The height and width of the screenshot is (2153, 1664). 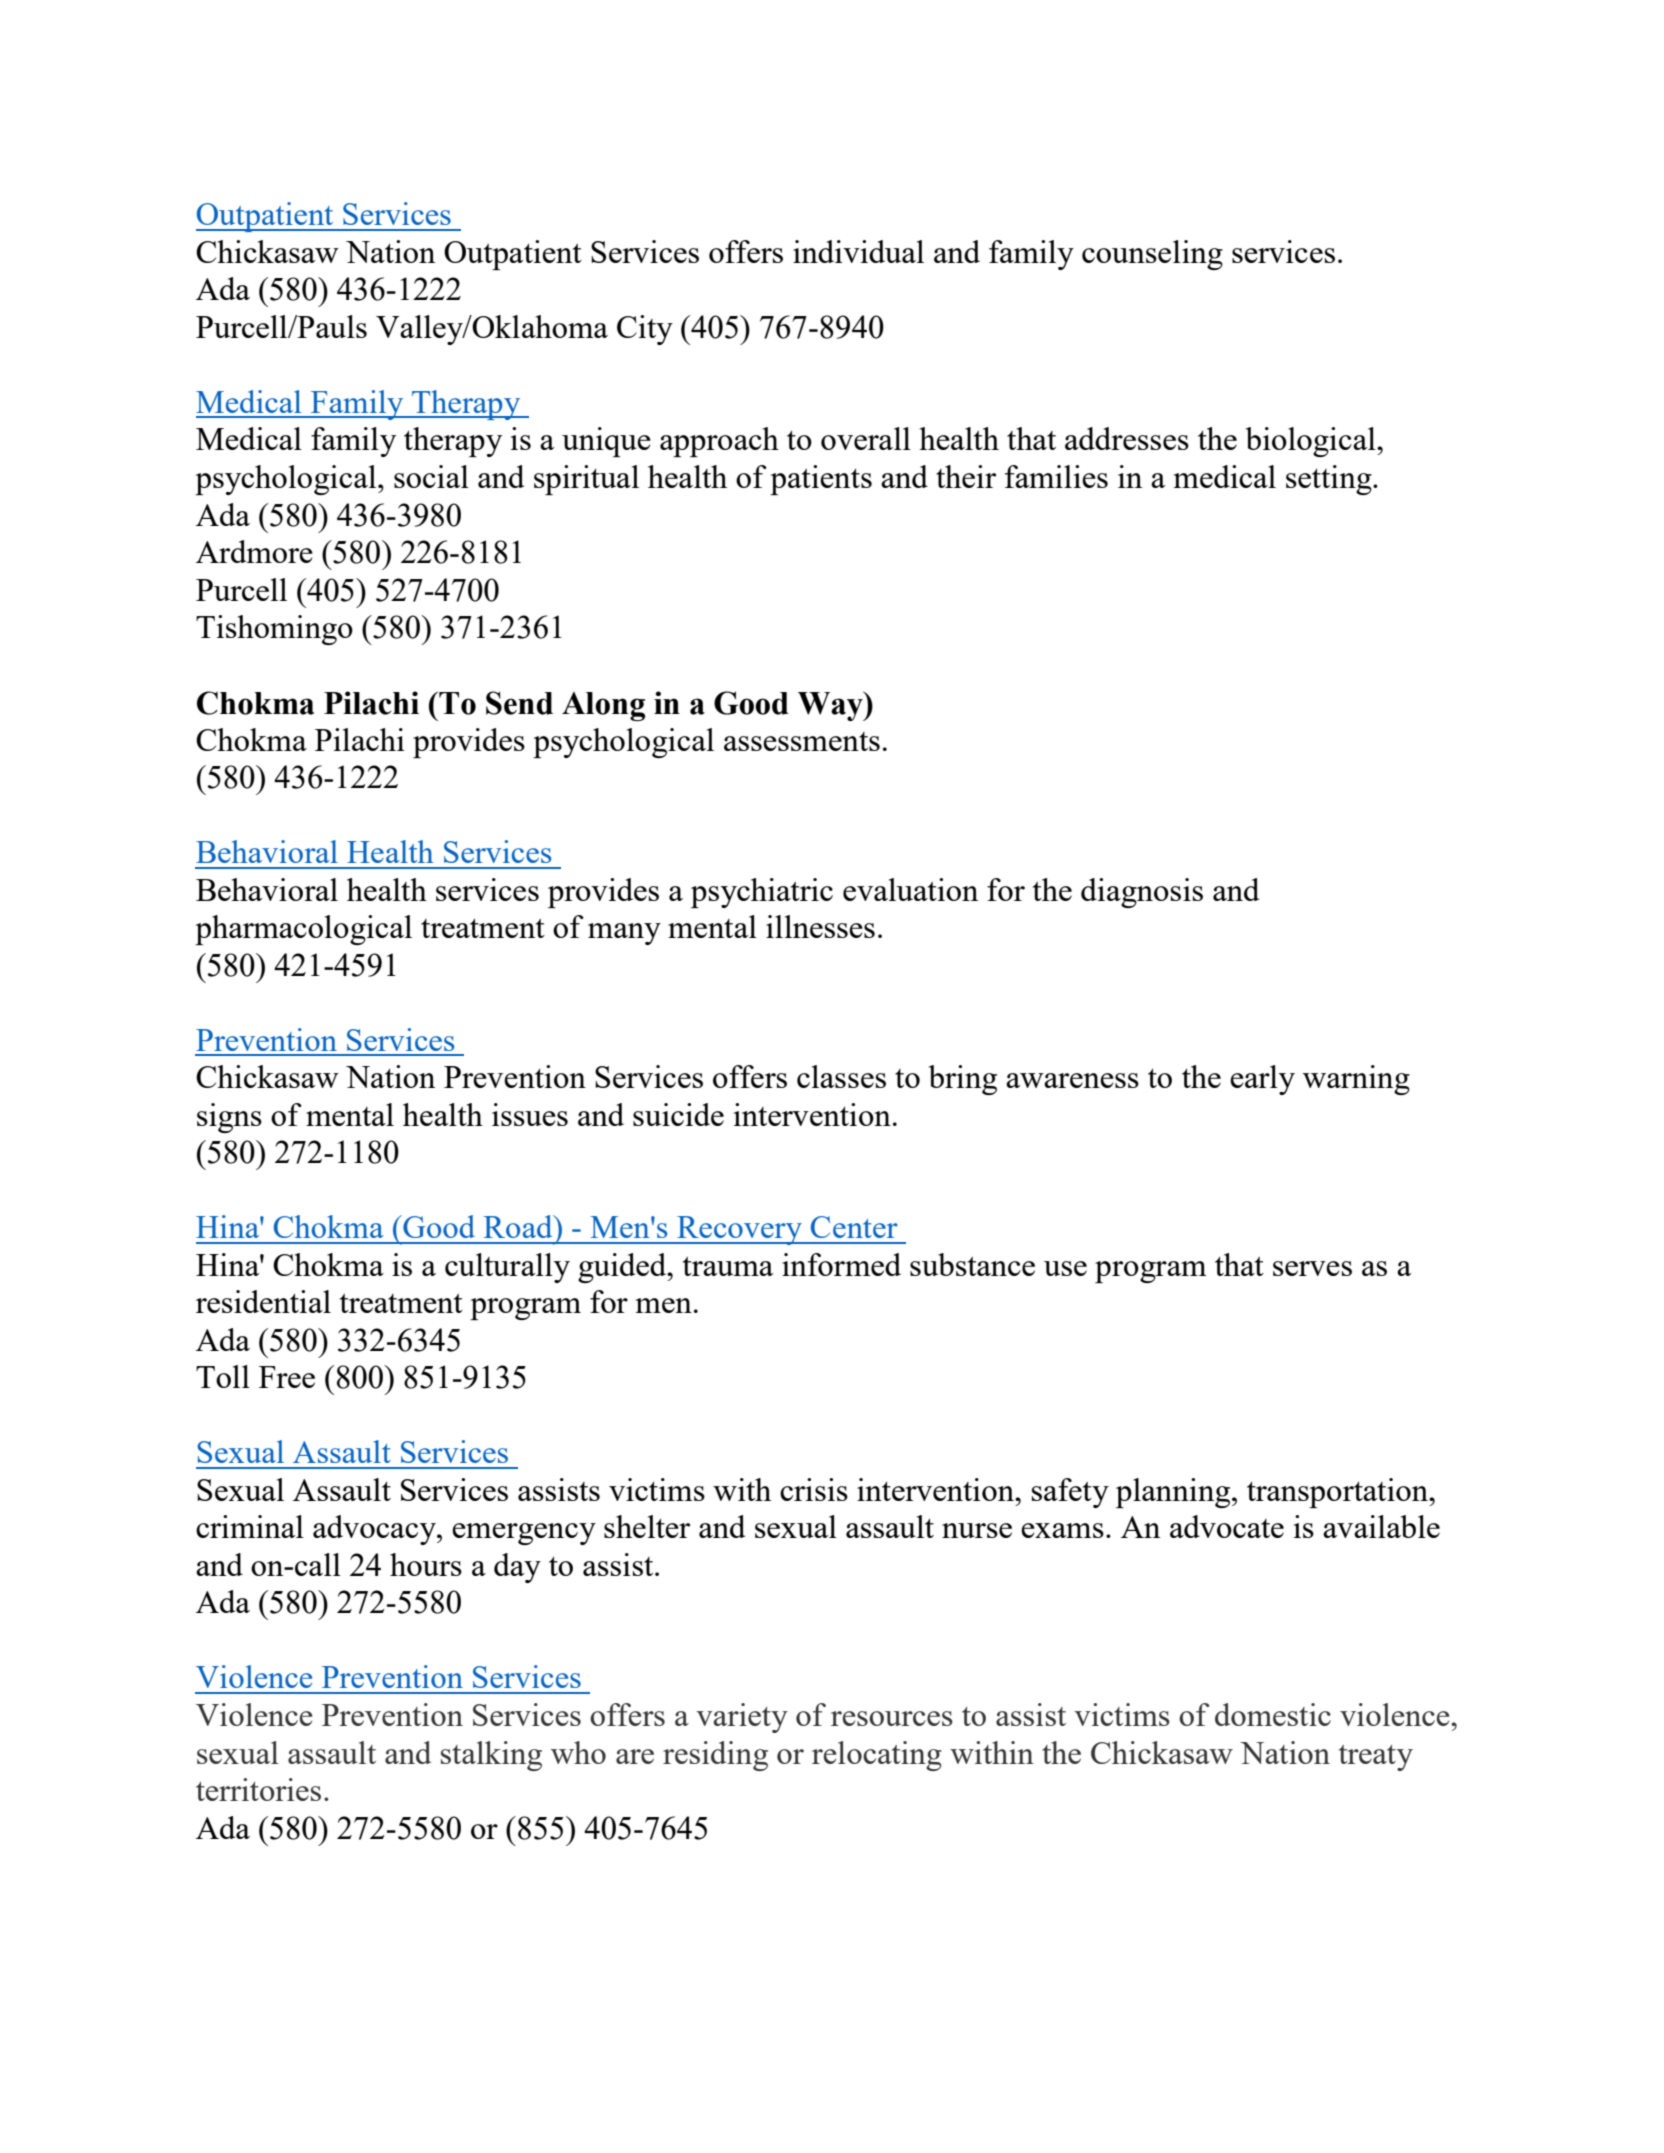 I want to click on setting, so click(x=1330, y=480).
